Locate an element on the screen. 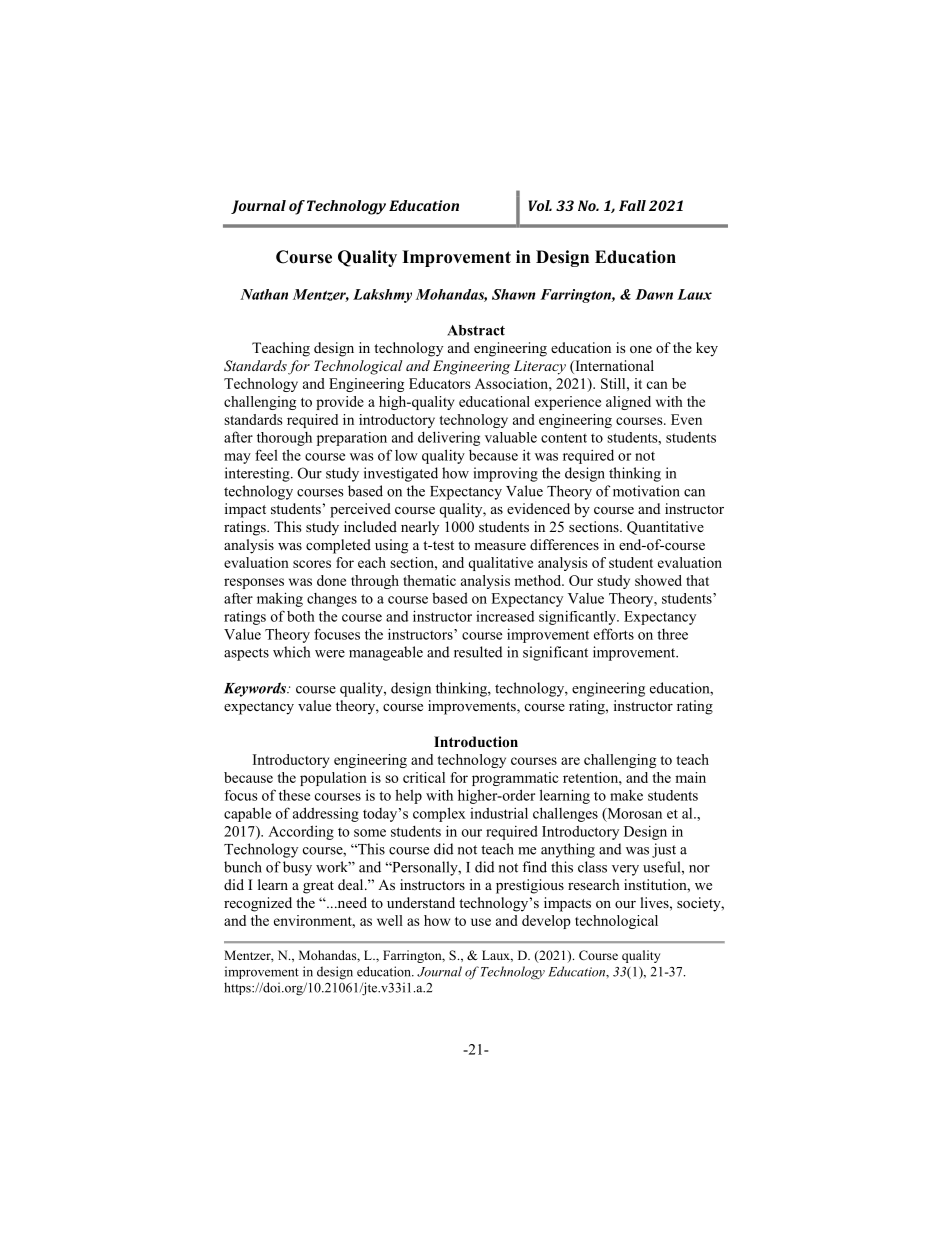  qualitative is located at coordinates (500, 564).
